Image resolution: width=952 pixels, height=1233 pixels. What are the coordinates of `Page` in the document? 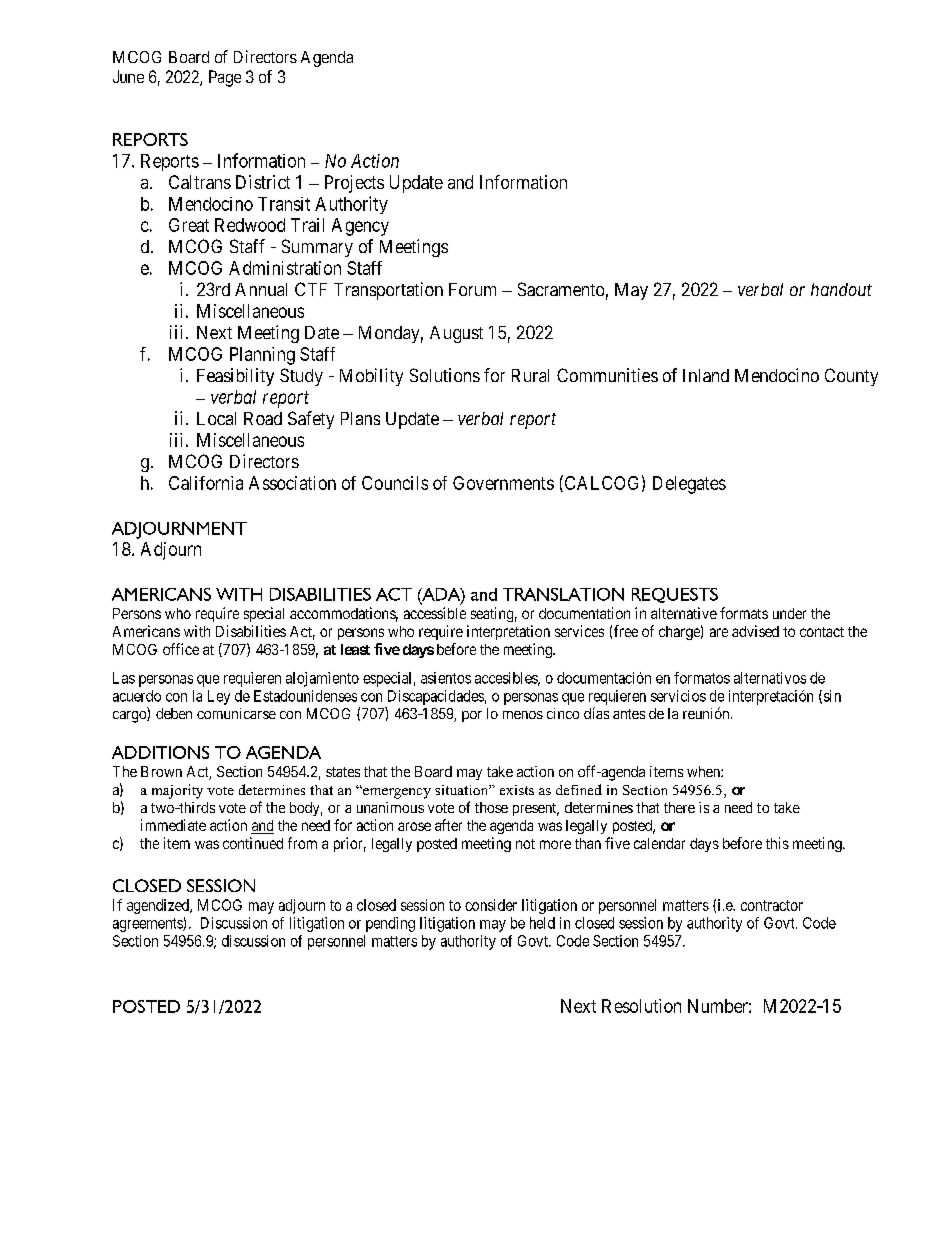 It's located at (225, 78).
